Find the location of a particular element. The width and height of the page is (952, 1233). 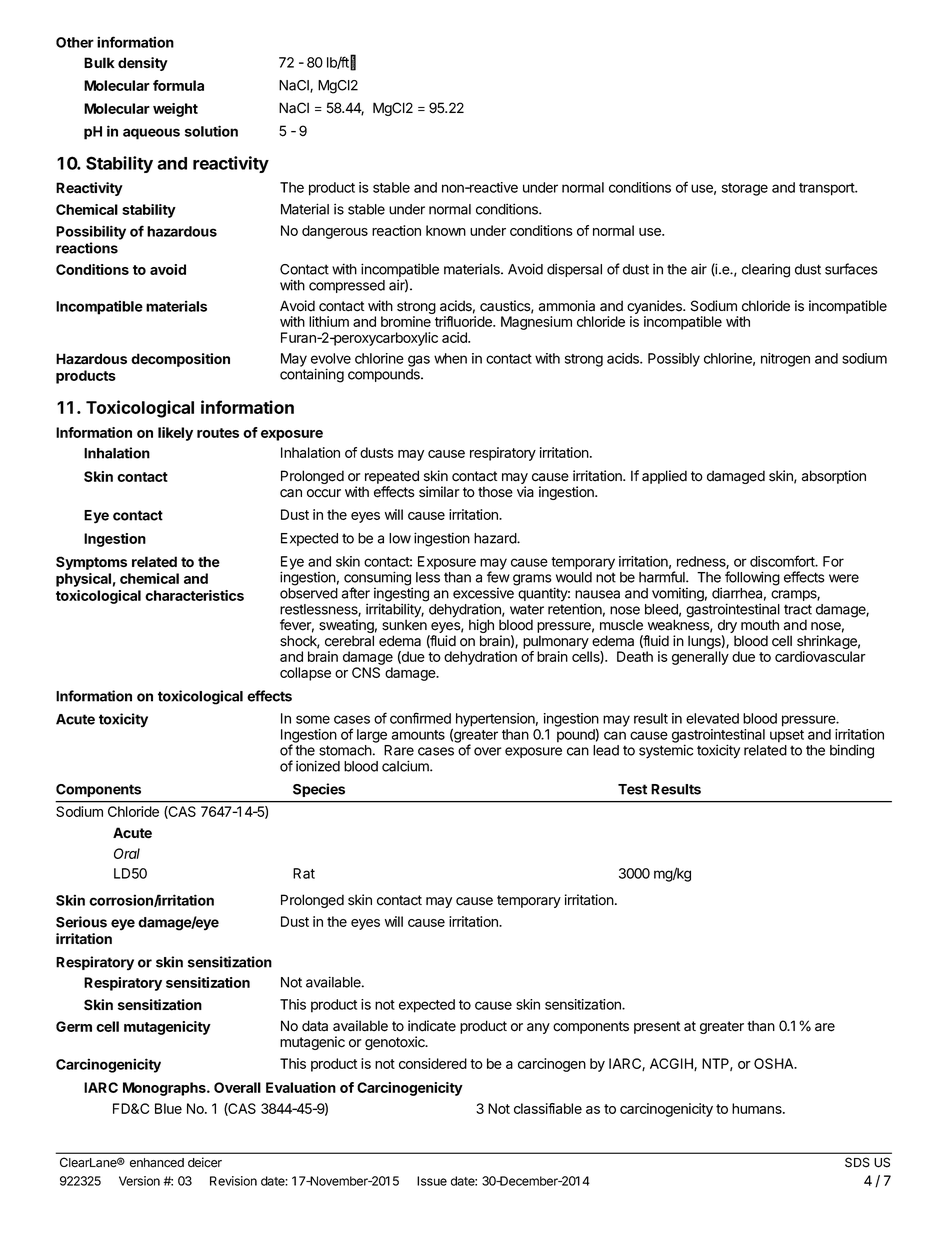

Species is located at coordinates (319, 790).
